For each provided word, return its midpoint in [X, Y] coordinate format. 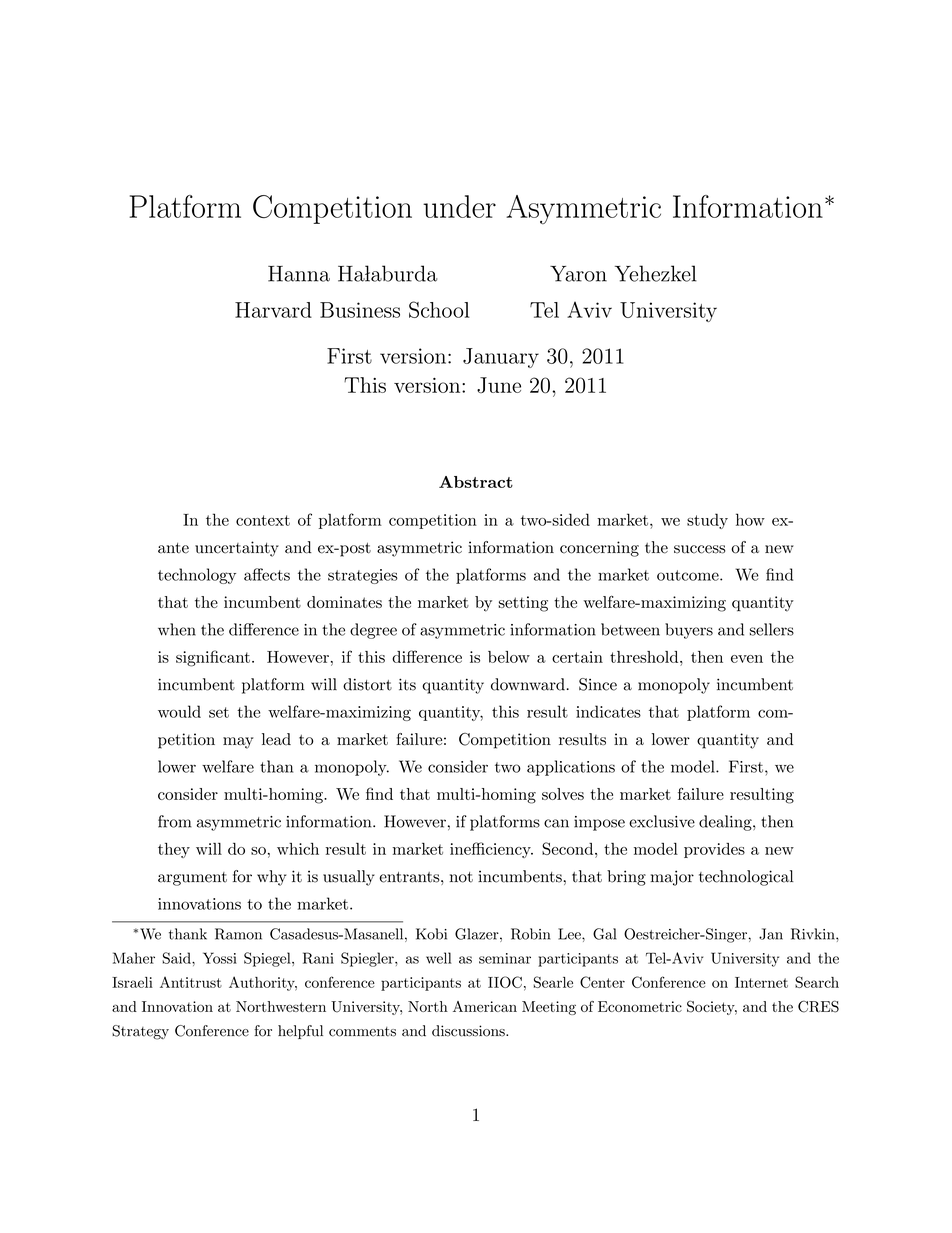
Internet [761, 982]
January [501, 358]
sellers [772, 629]
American [485, 1006]
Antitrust [191, 982]
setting [523, 604]
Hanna [299, 274]
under [459, 206]
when [177, 629]
